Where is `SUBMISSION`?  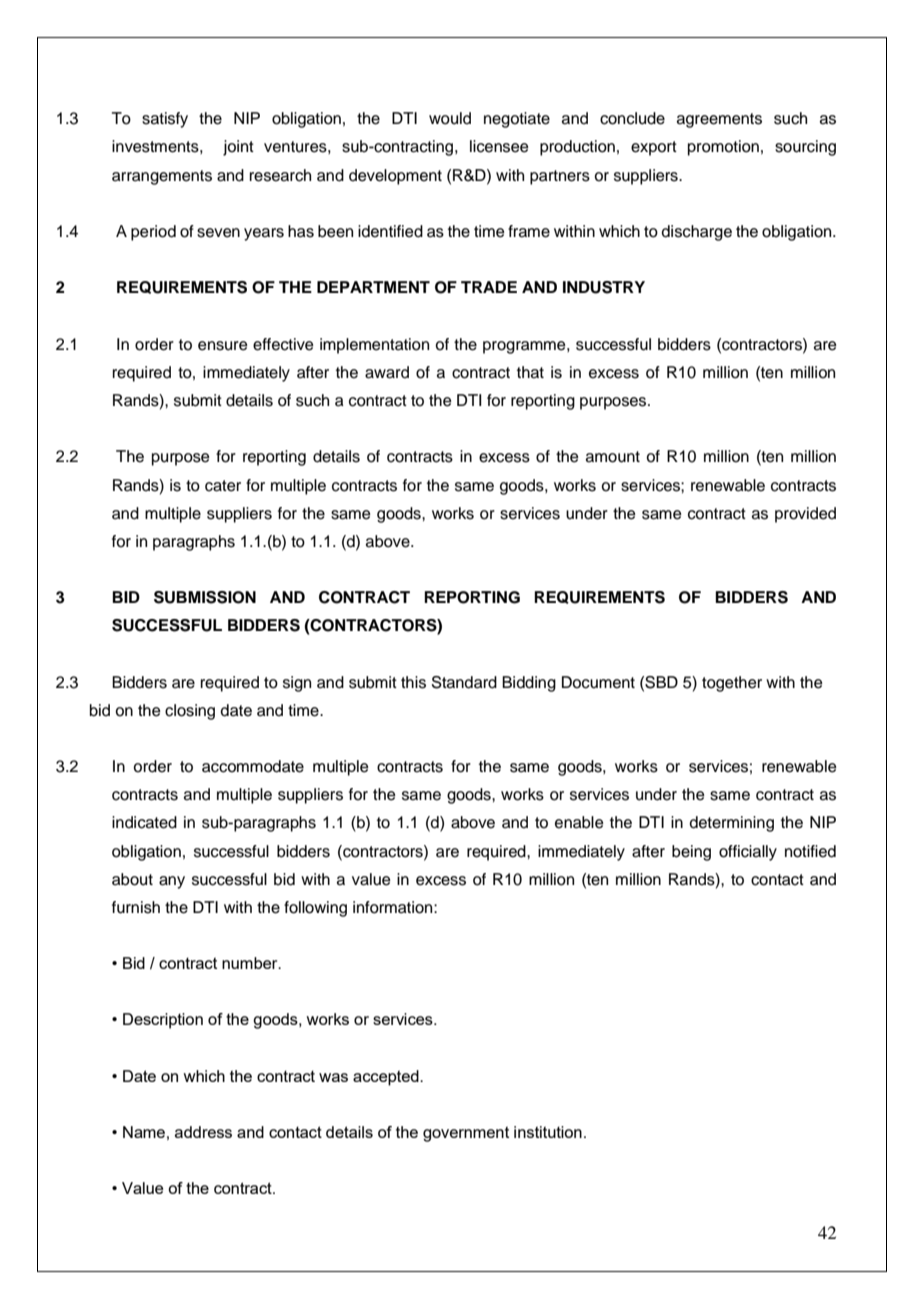
SUBMISSION is located at coordinates (205, 597).
